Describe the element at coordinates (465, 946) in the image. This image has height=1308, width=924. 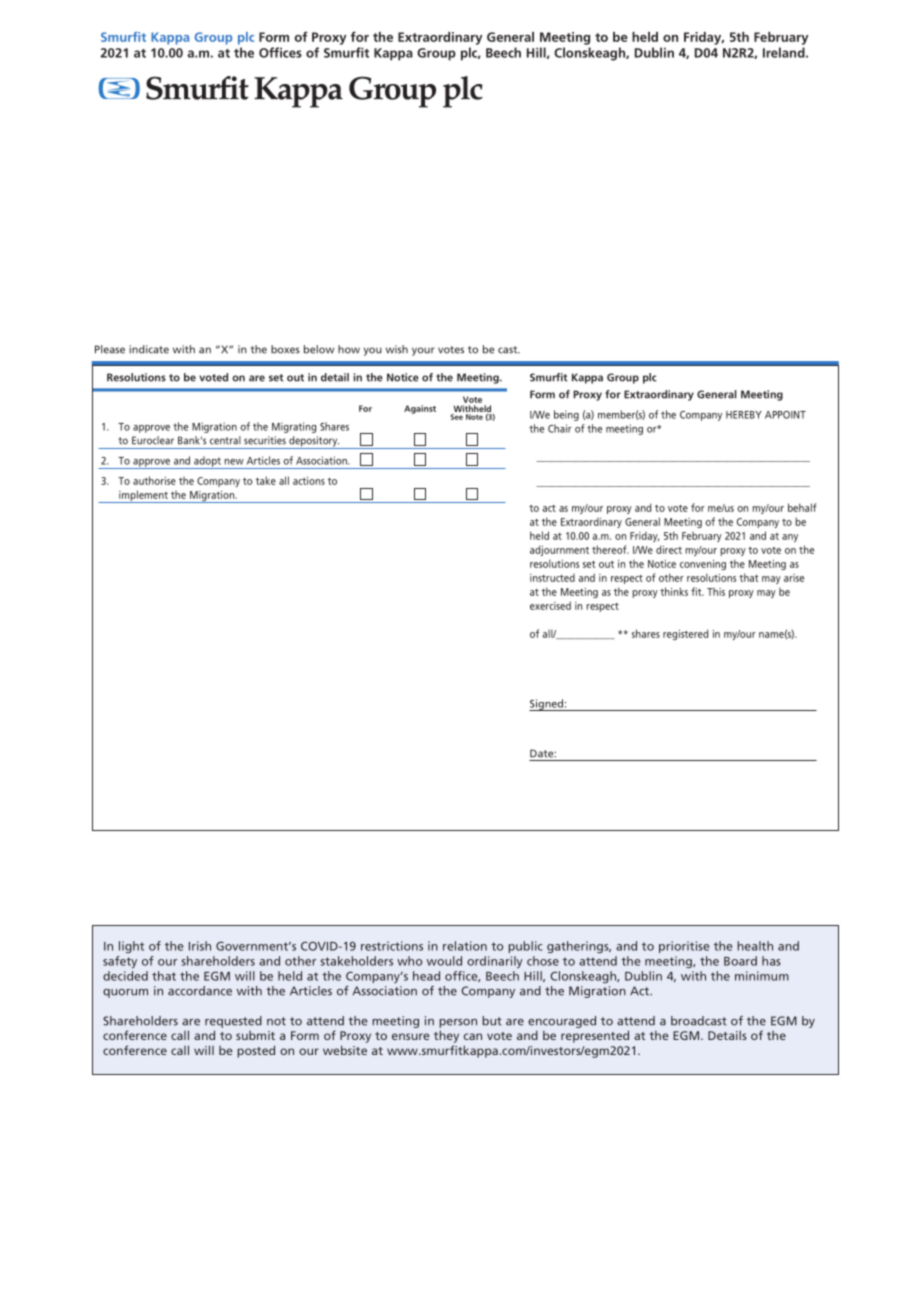
I see `relation` at that location.
